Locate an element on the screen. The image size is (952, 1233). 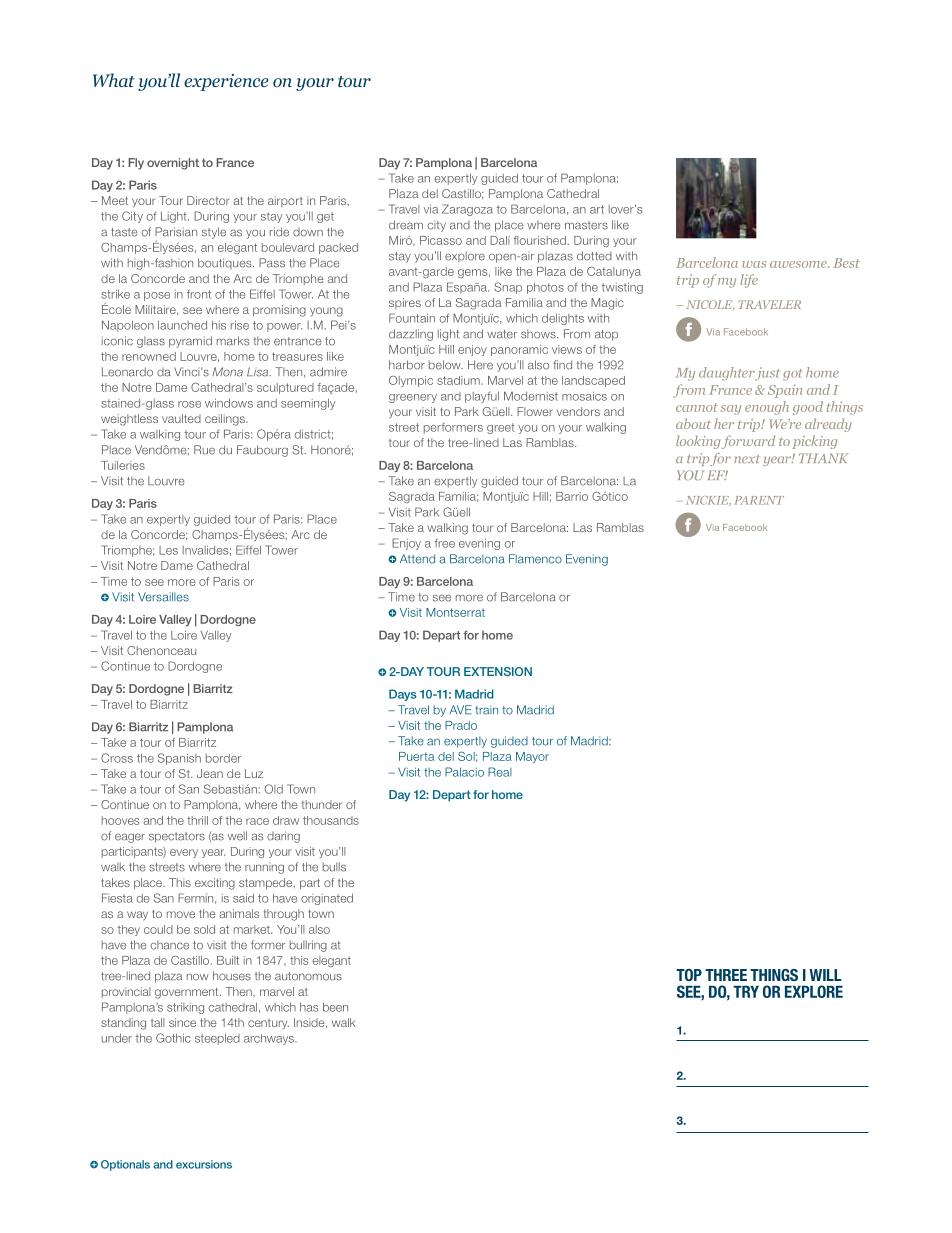
three is located at coordinates (726, 975).
